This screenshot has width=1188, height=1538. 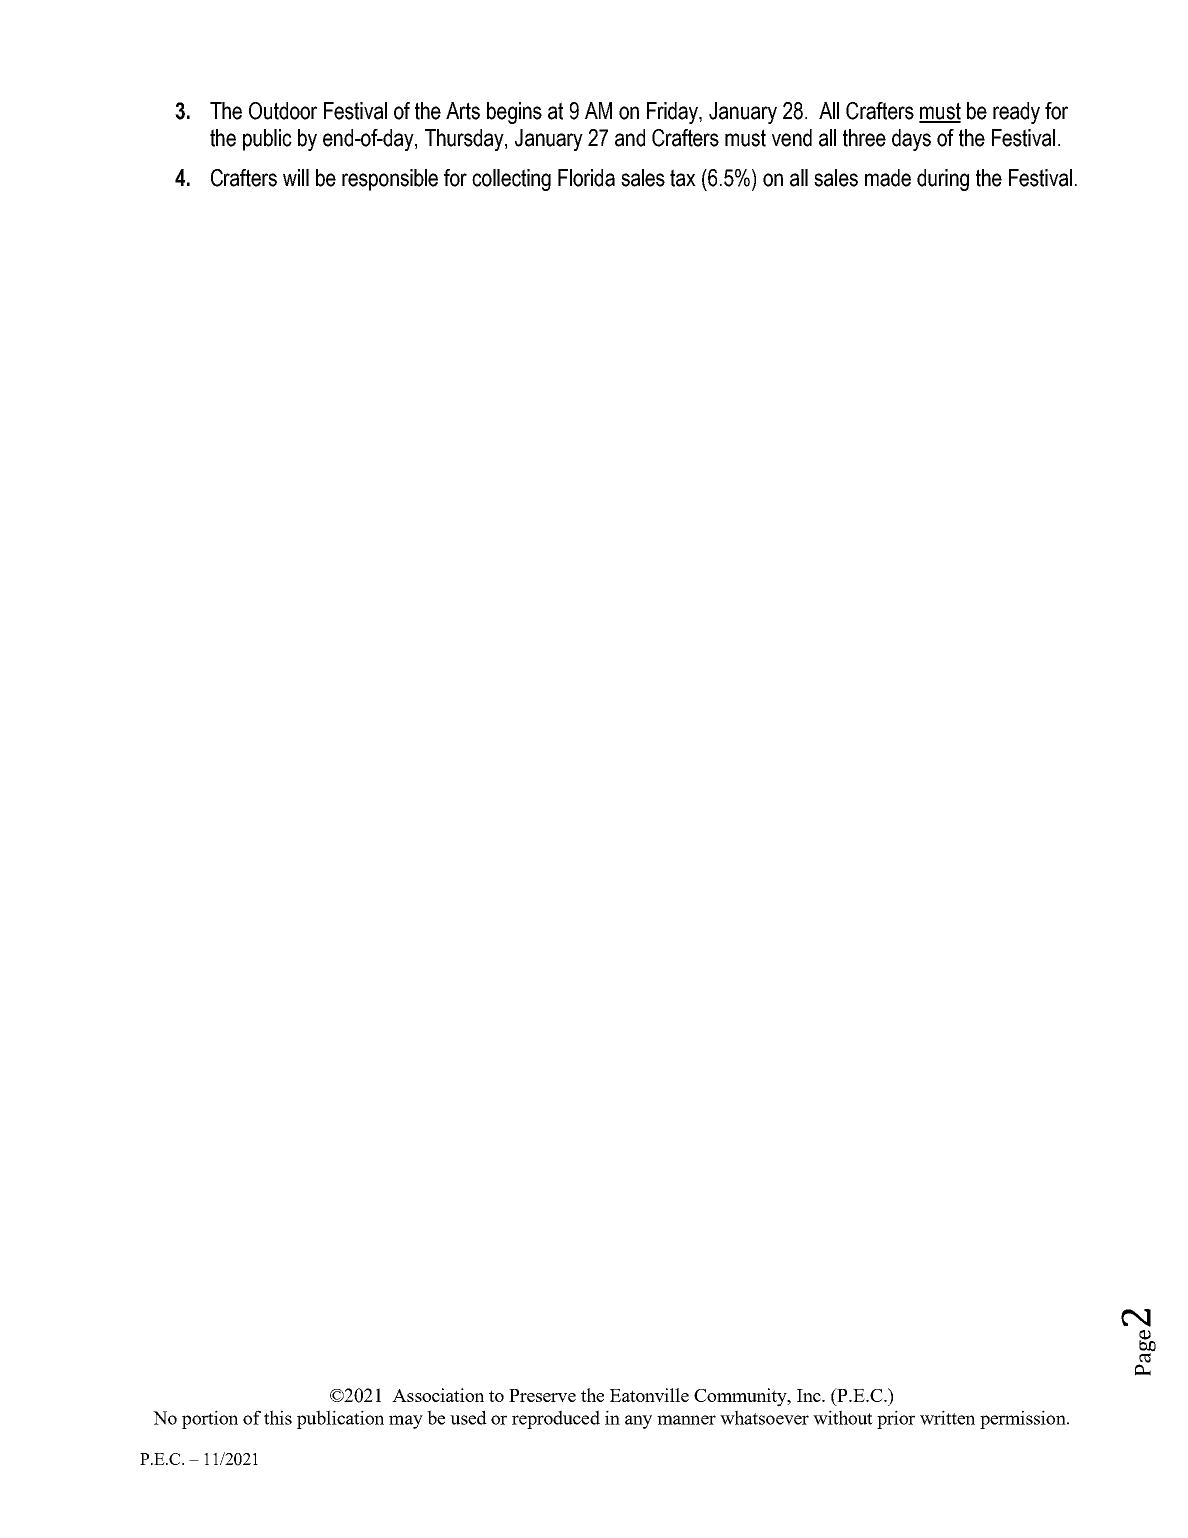 What do you see at coordinates (390, 180) in the screenshot?
I see `responsible` at bounding box center [390, 180].
